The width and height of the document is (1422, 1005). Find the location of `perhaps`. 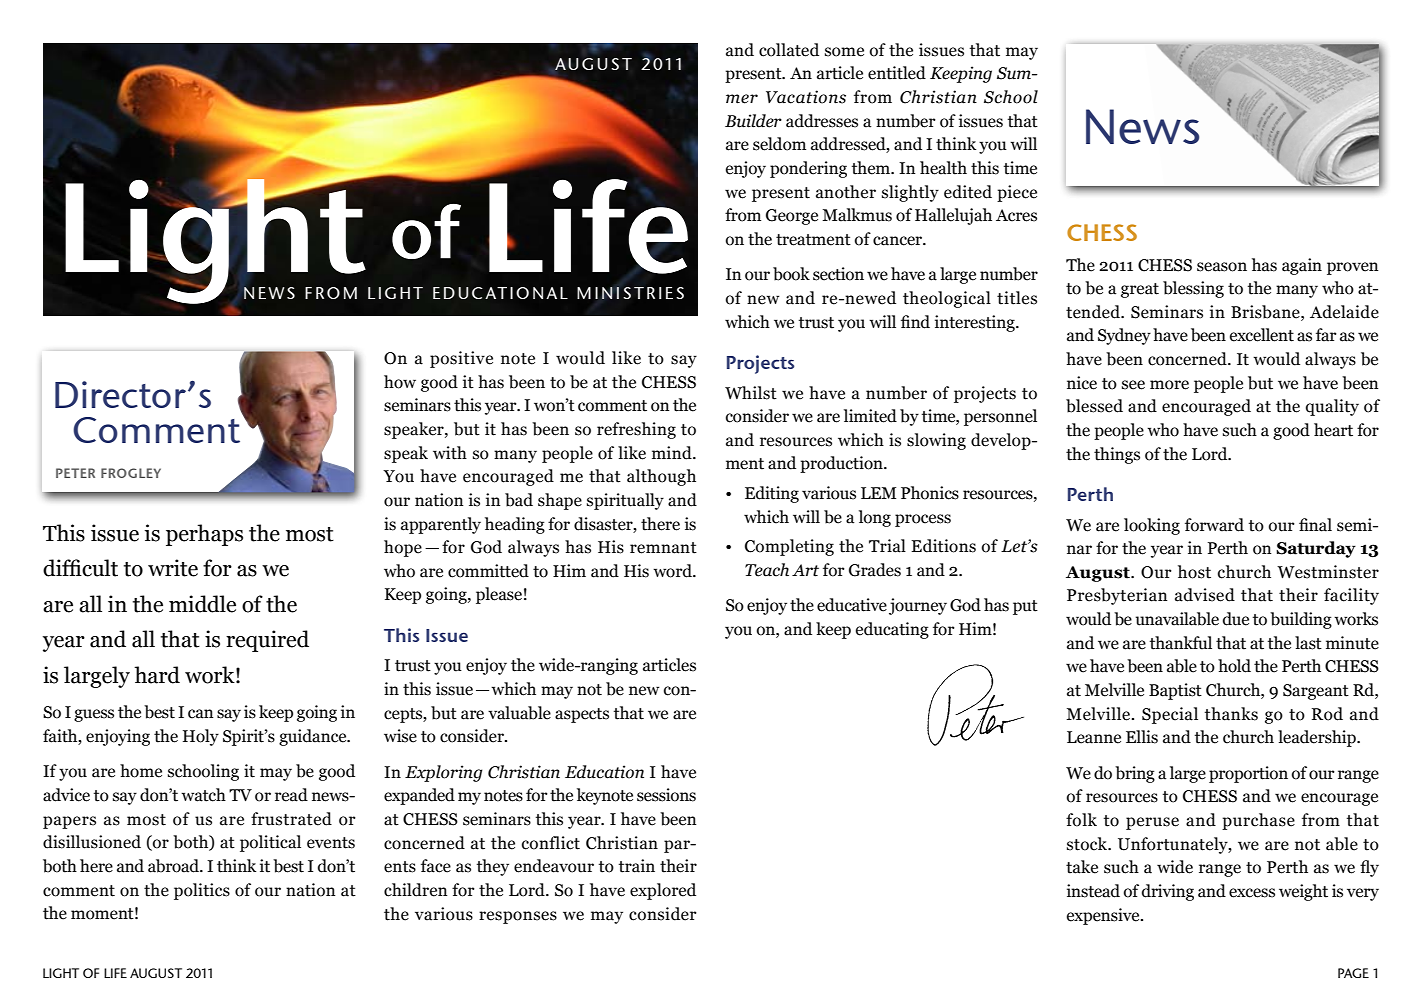

perhaps is located at coordinates (204, 535).
